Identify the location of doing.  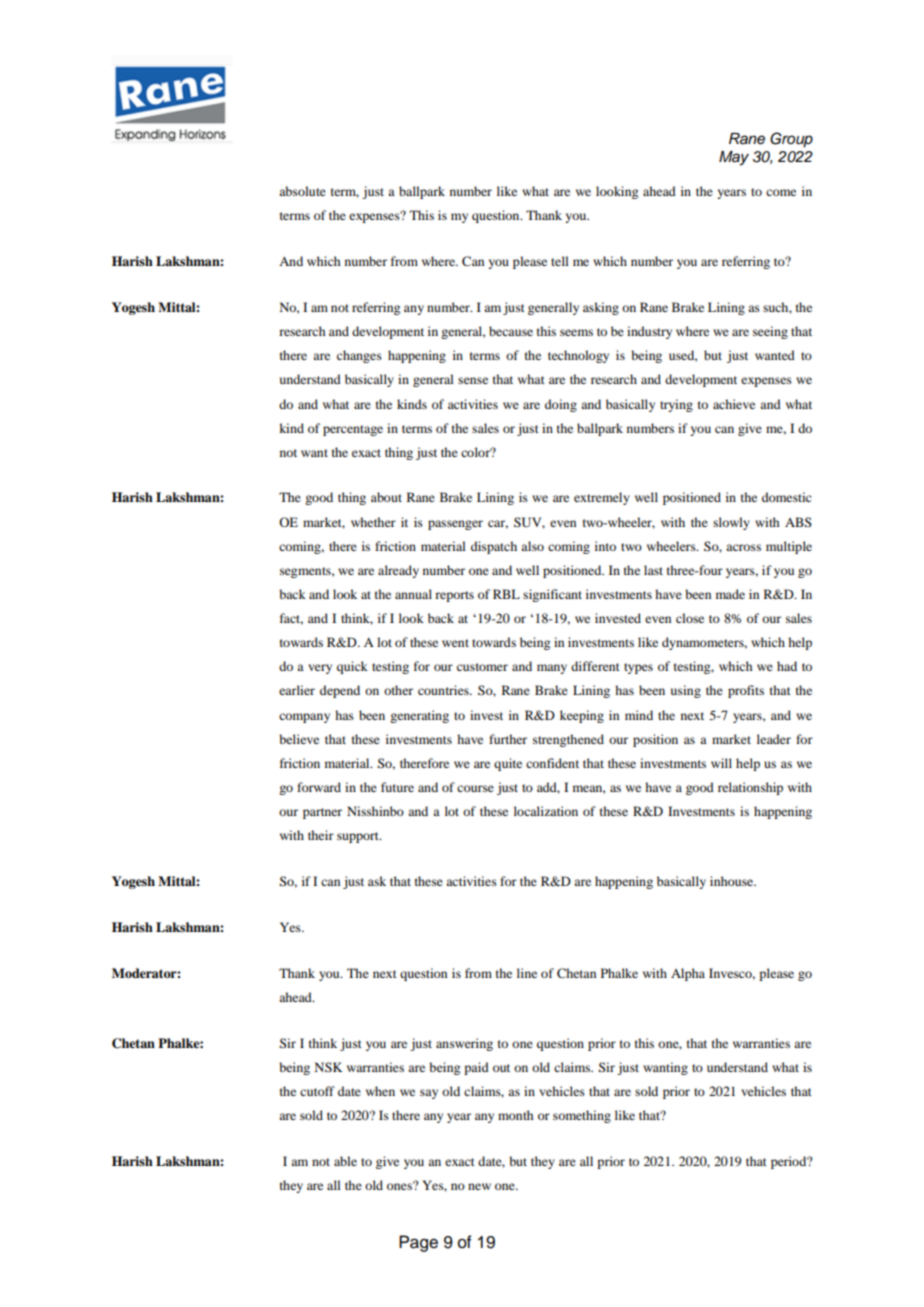
(561, 405).
